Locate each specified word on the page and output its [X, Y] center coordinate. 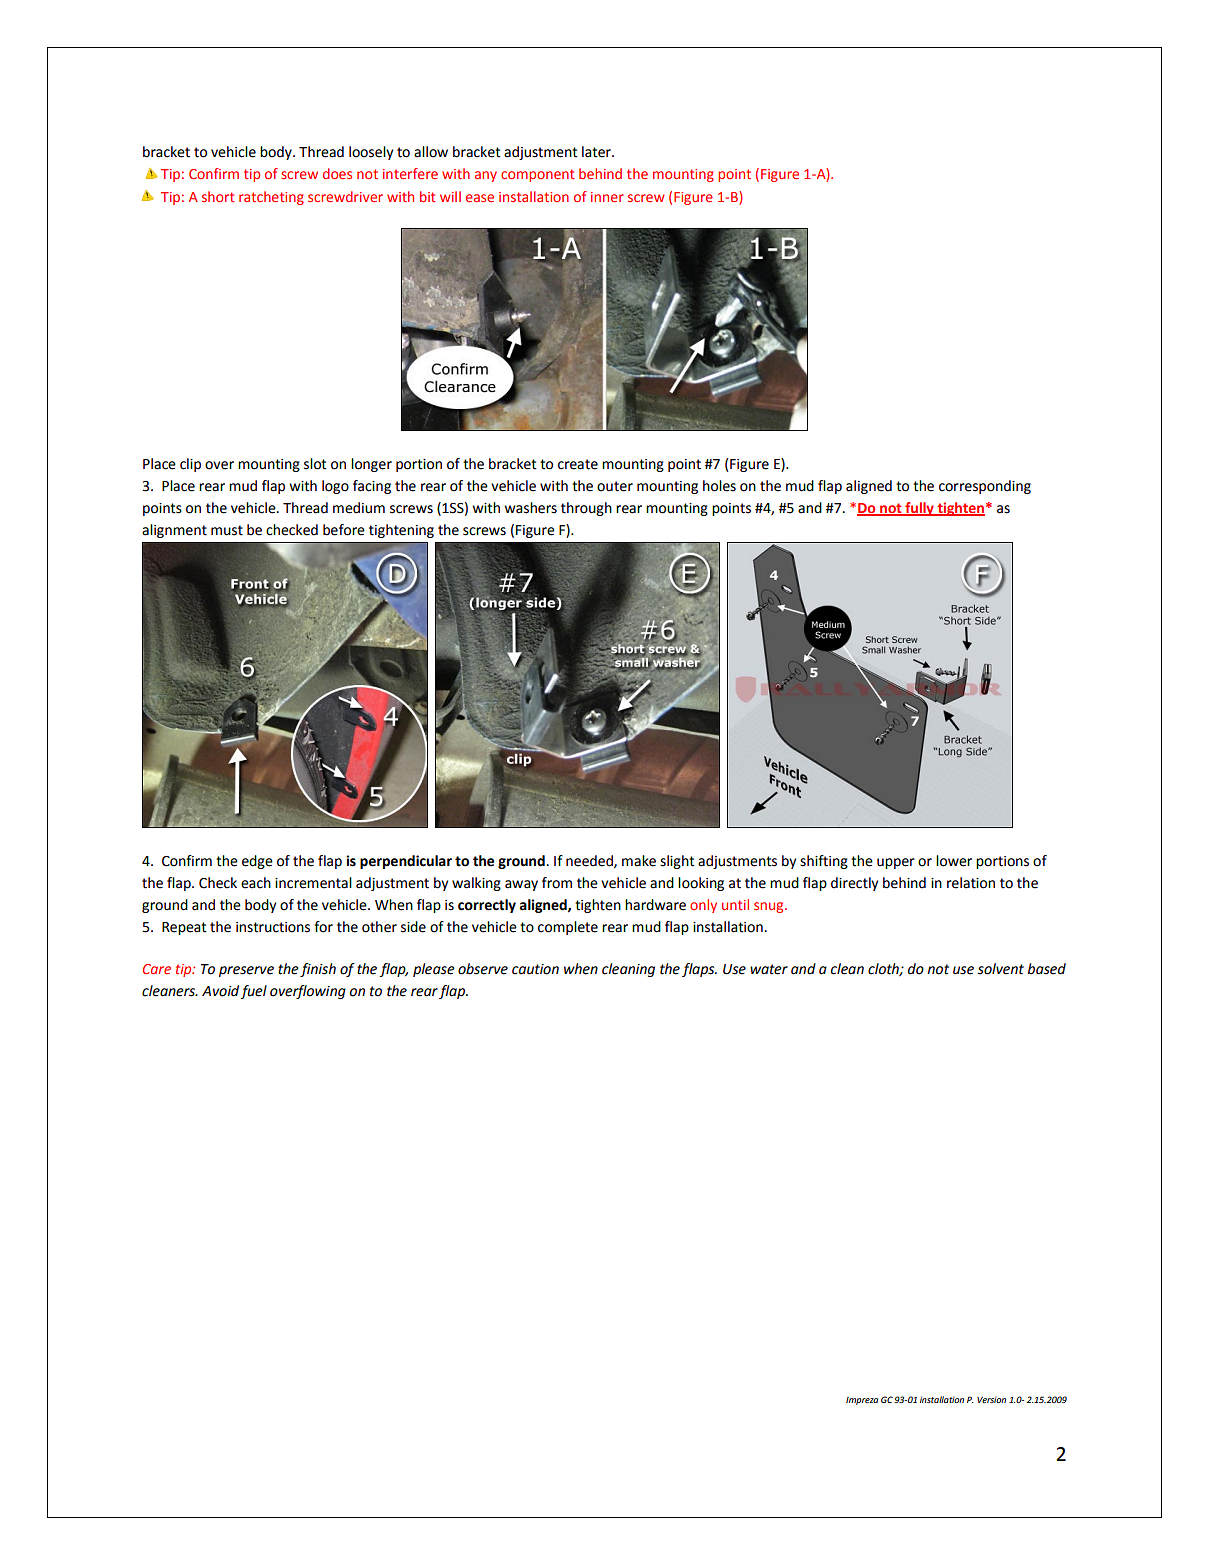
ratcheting [271, 198]
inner [607, 197]
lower [954, 861]
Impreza [862, 1401]
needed [590, 861]
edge [257, 862]
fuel [253, 992]
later [597, 152]
